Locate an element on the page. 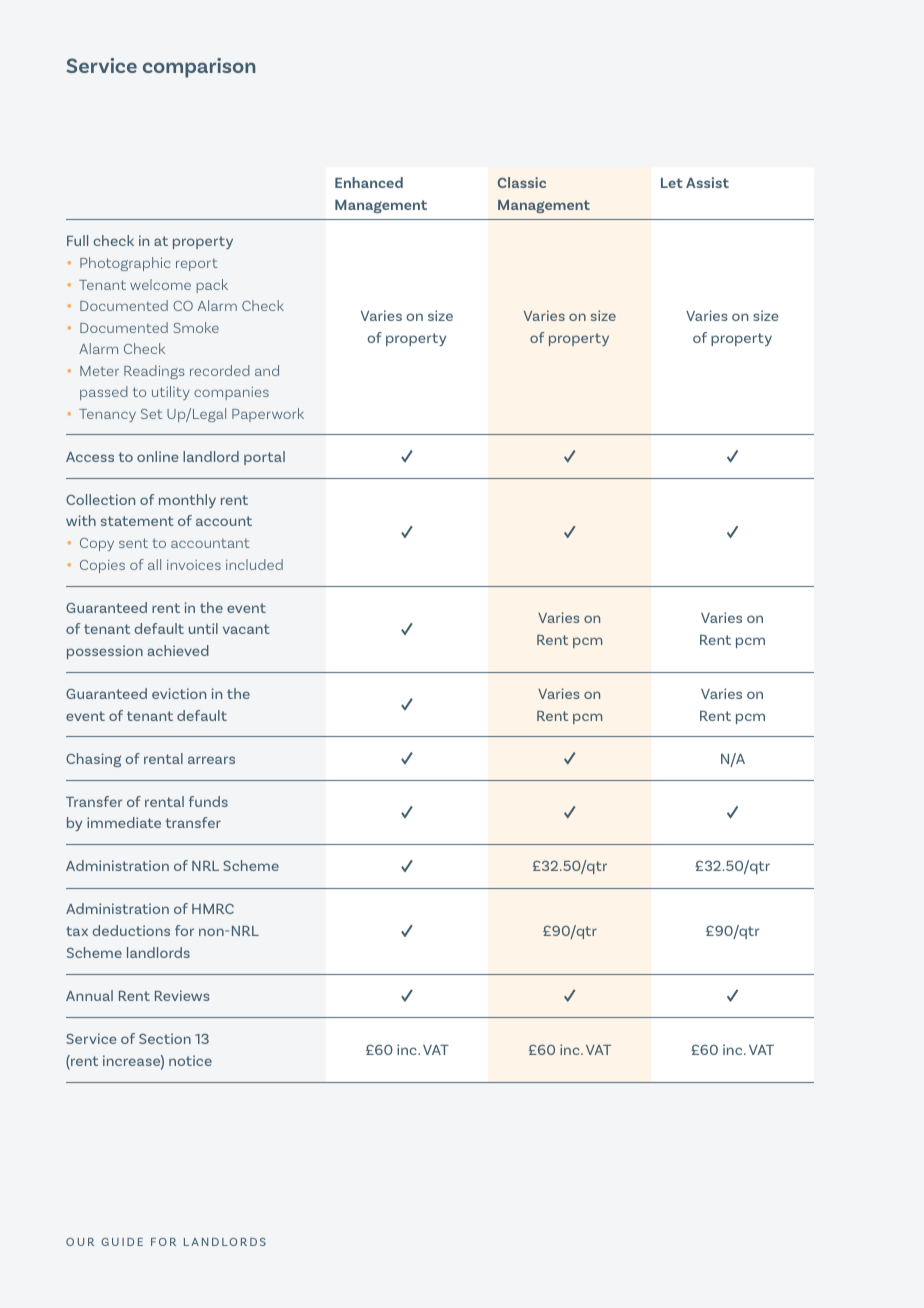 This image has width=924, height=1308. portal is located at coordinates (264, 458).
